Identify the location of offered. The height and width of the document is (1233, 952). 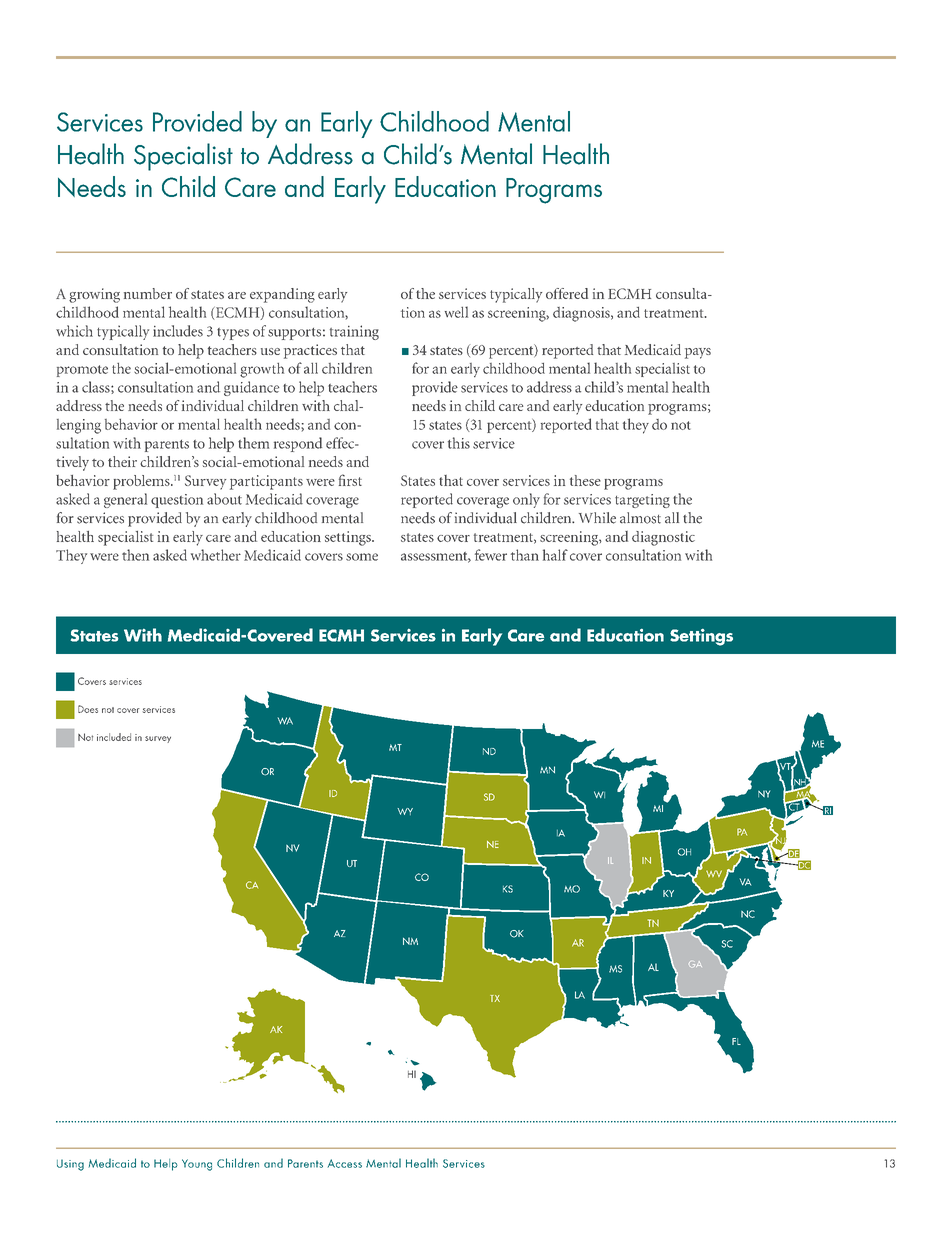
(567, 293).
